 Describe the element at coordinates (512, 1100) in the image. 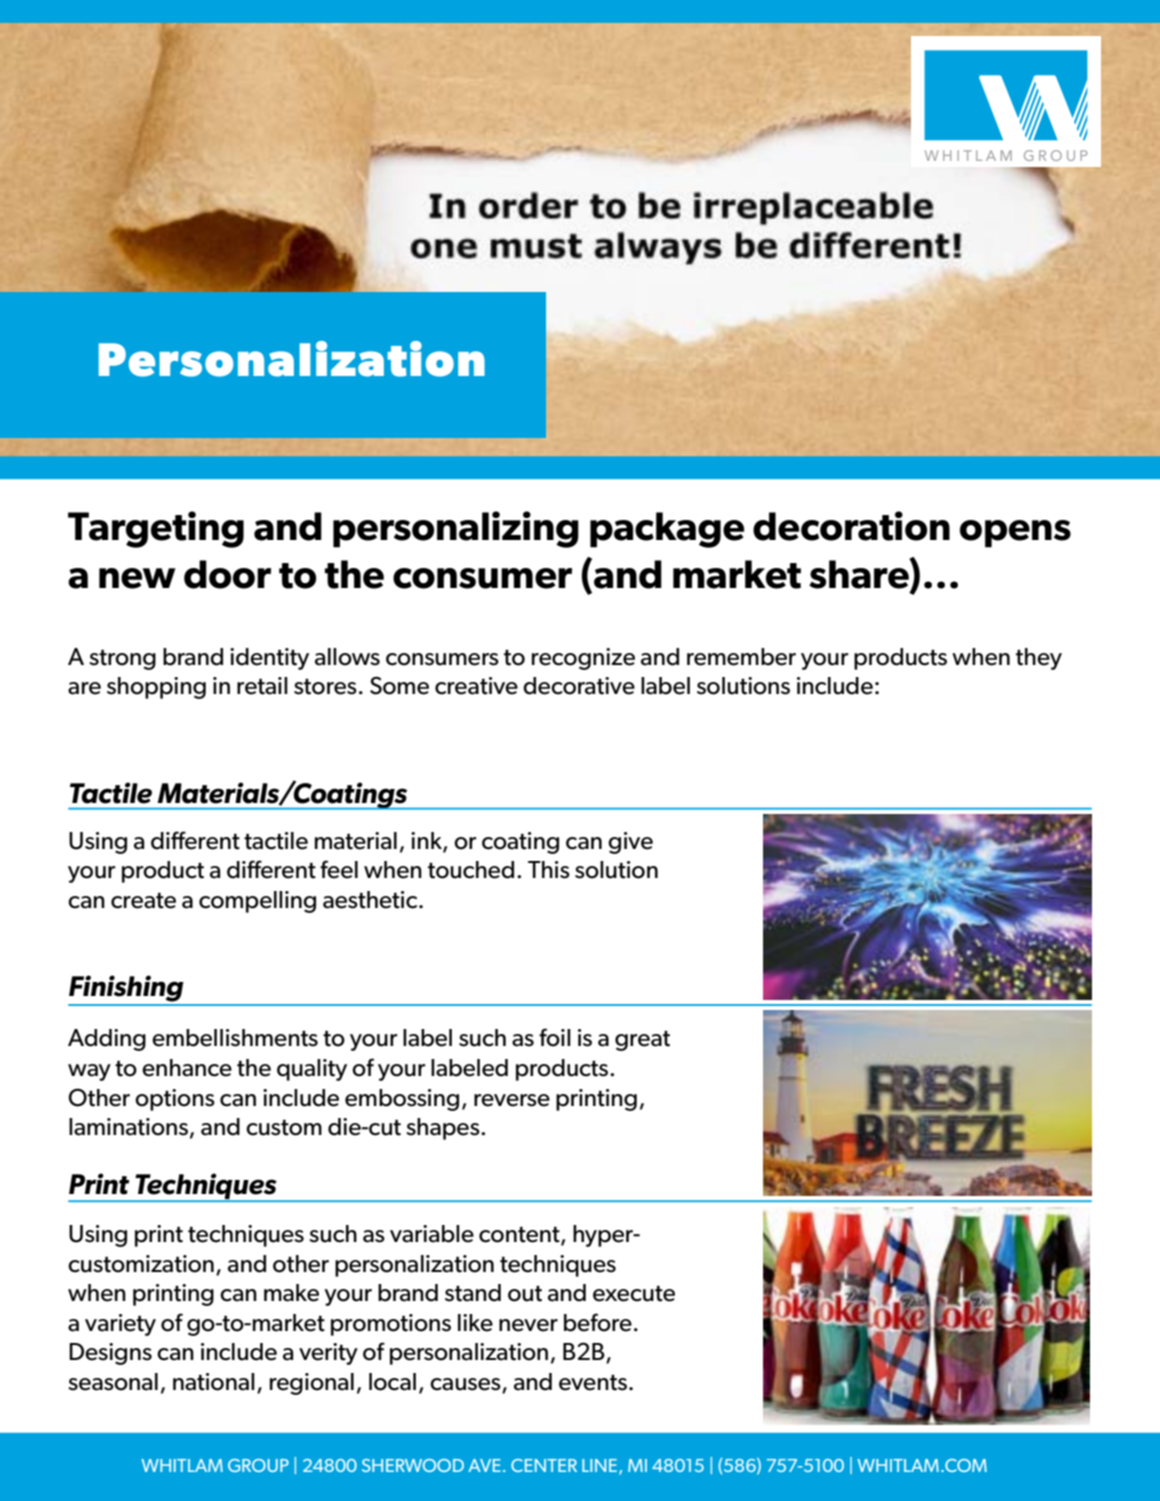

I see `reverse` at that location.
